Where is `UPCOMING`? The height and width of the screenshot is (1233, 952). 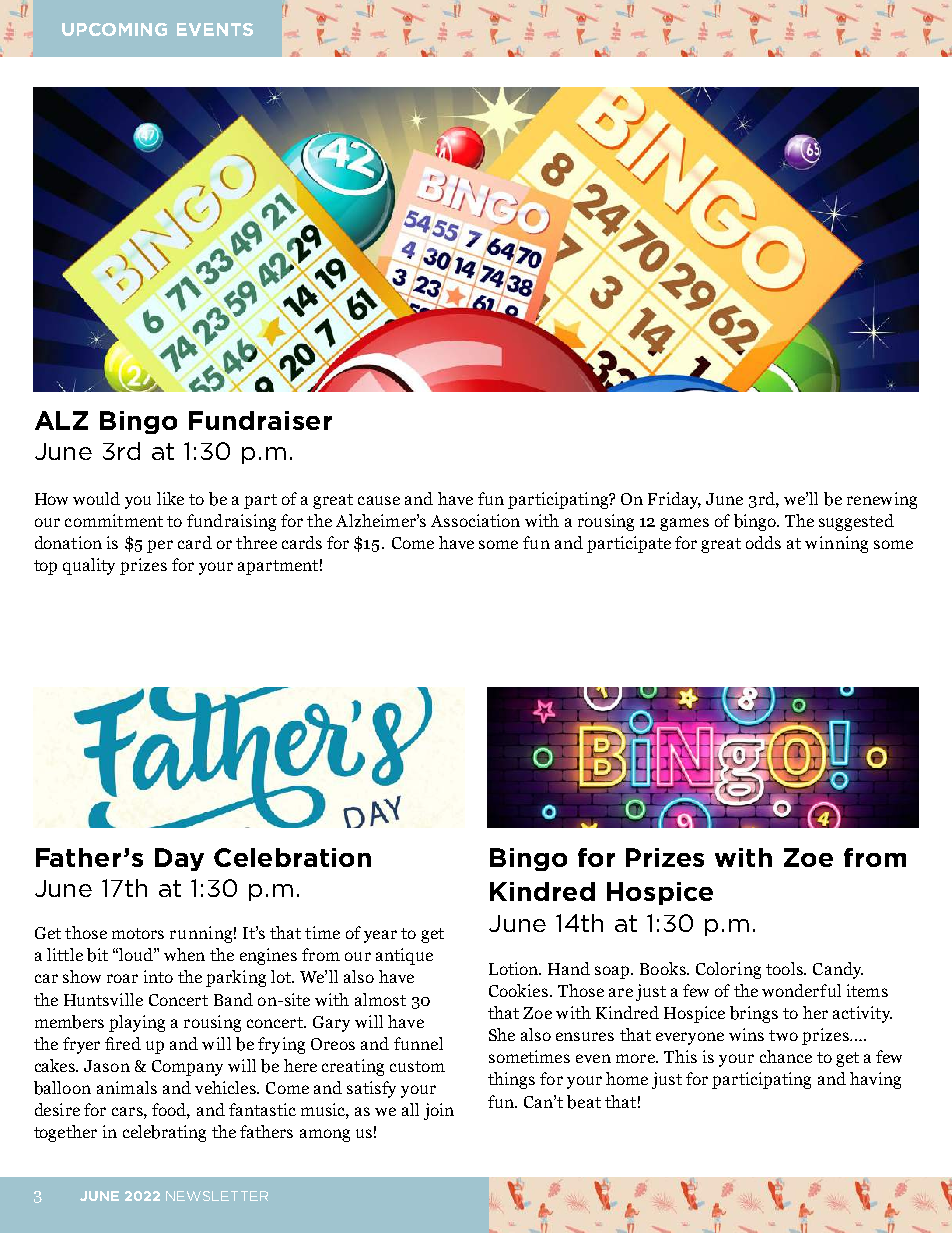
UPCOMING is located at coordinates (114, 29).
